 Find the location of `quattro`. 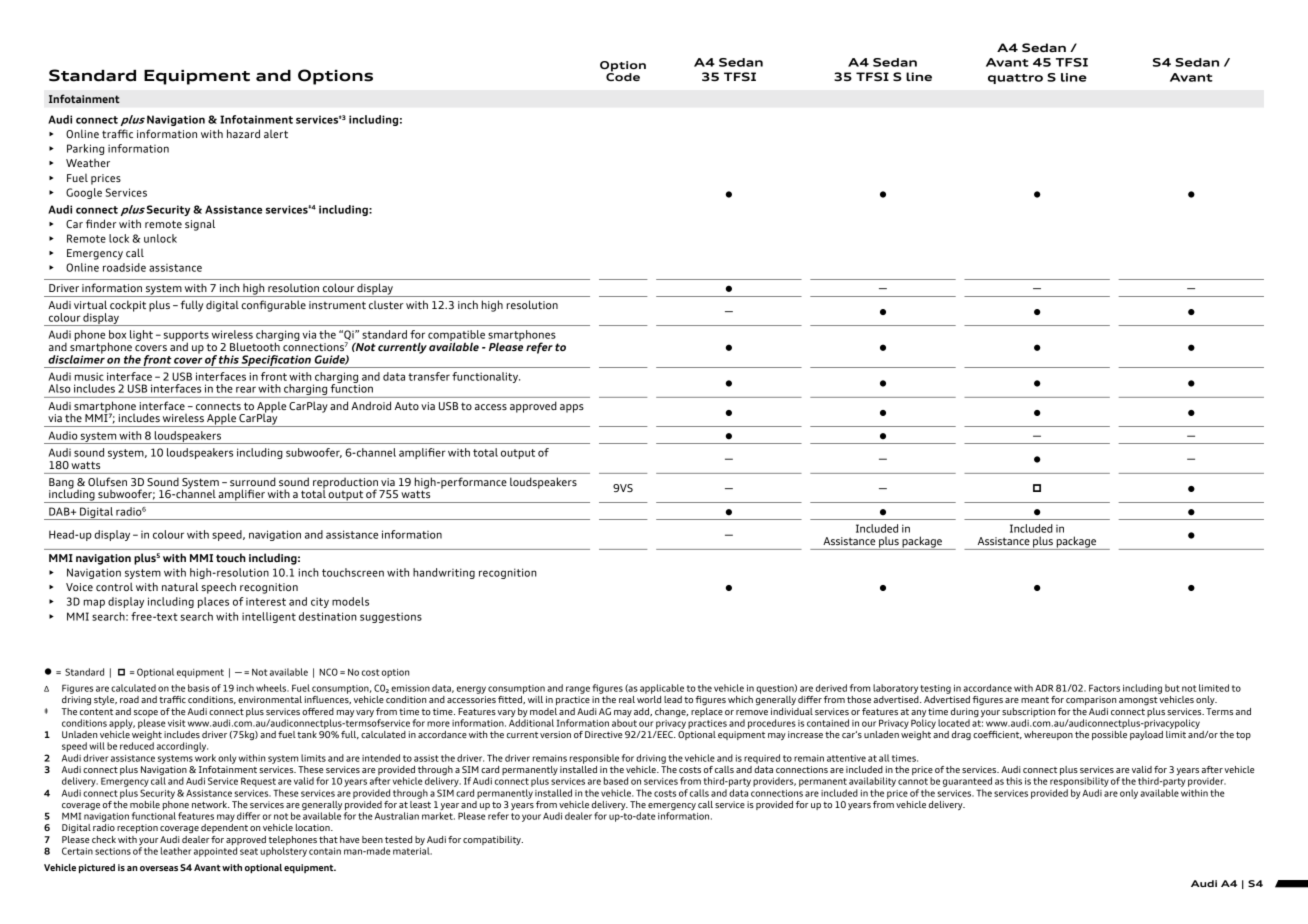

quattro is located at coordinates (1015, 79).
